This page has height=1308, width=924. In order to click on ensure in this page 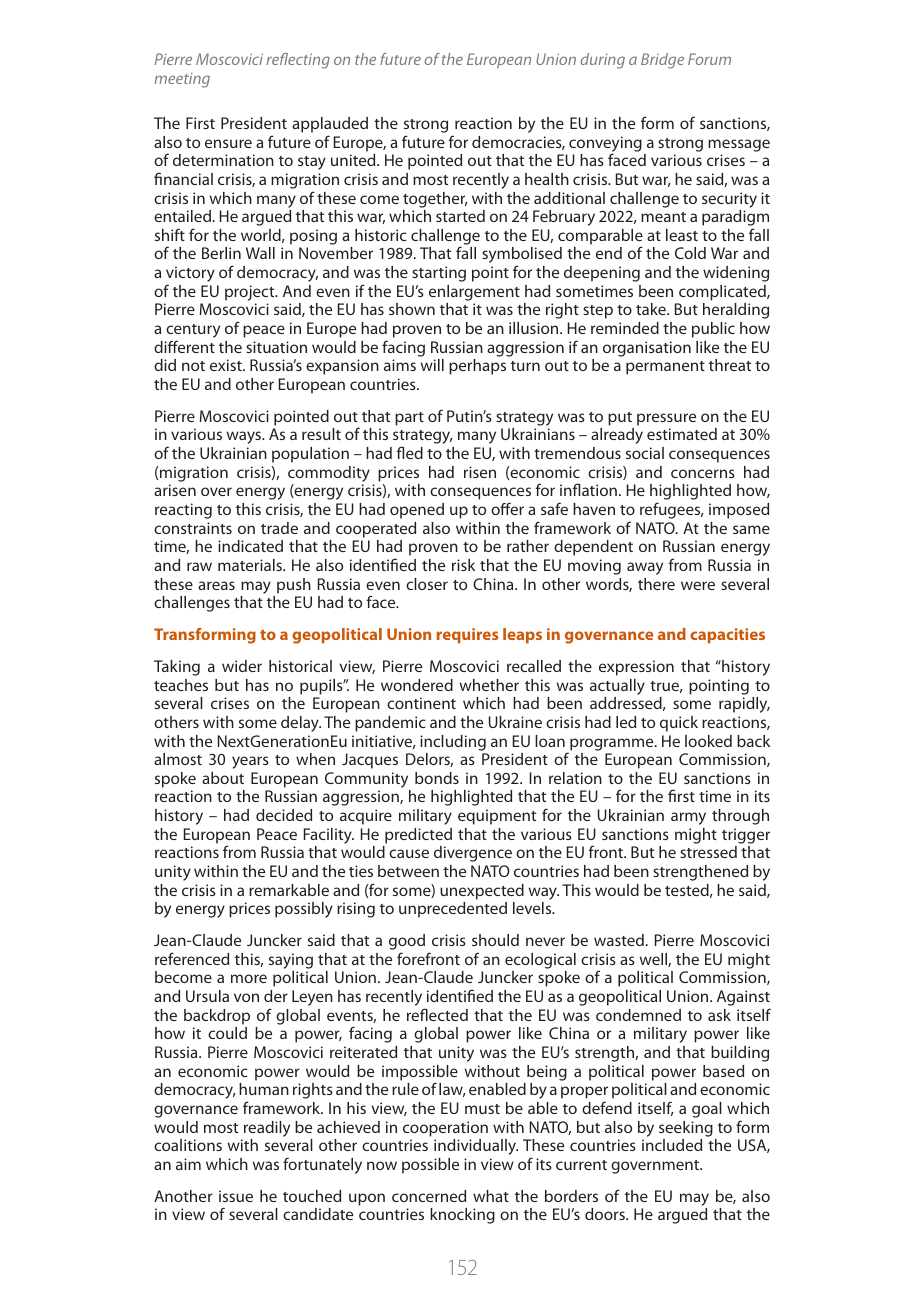, I will do `click(228, 143)`.
